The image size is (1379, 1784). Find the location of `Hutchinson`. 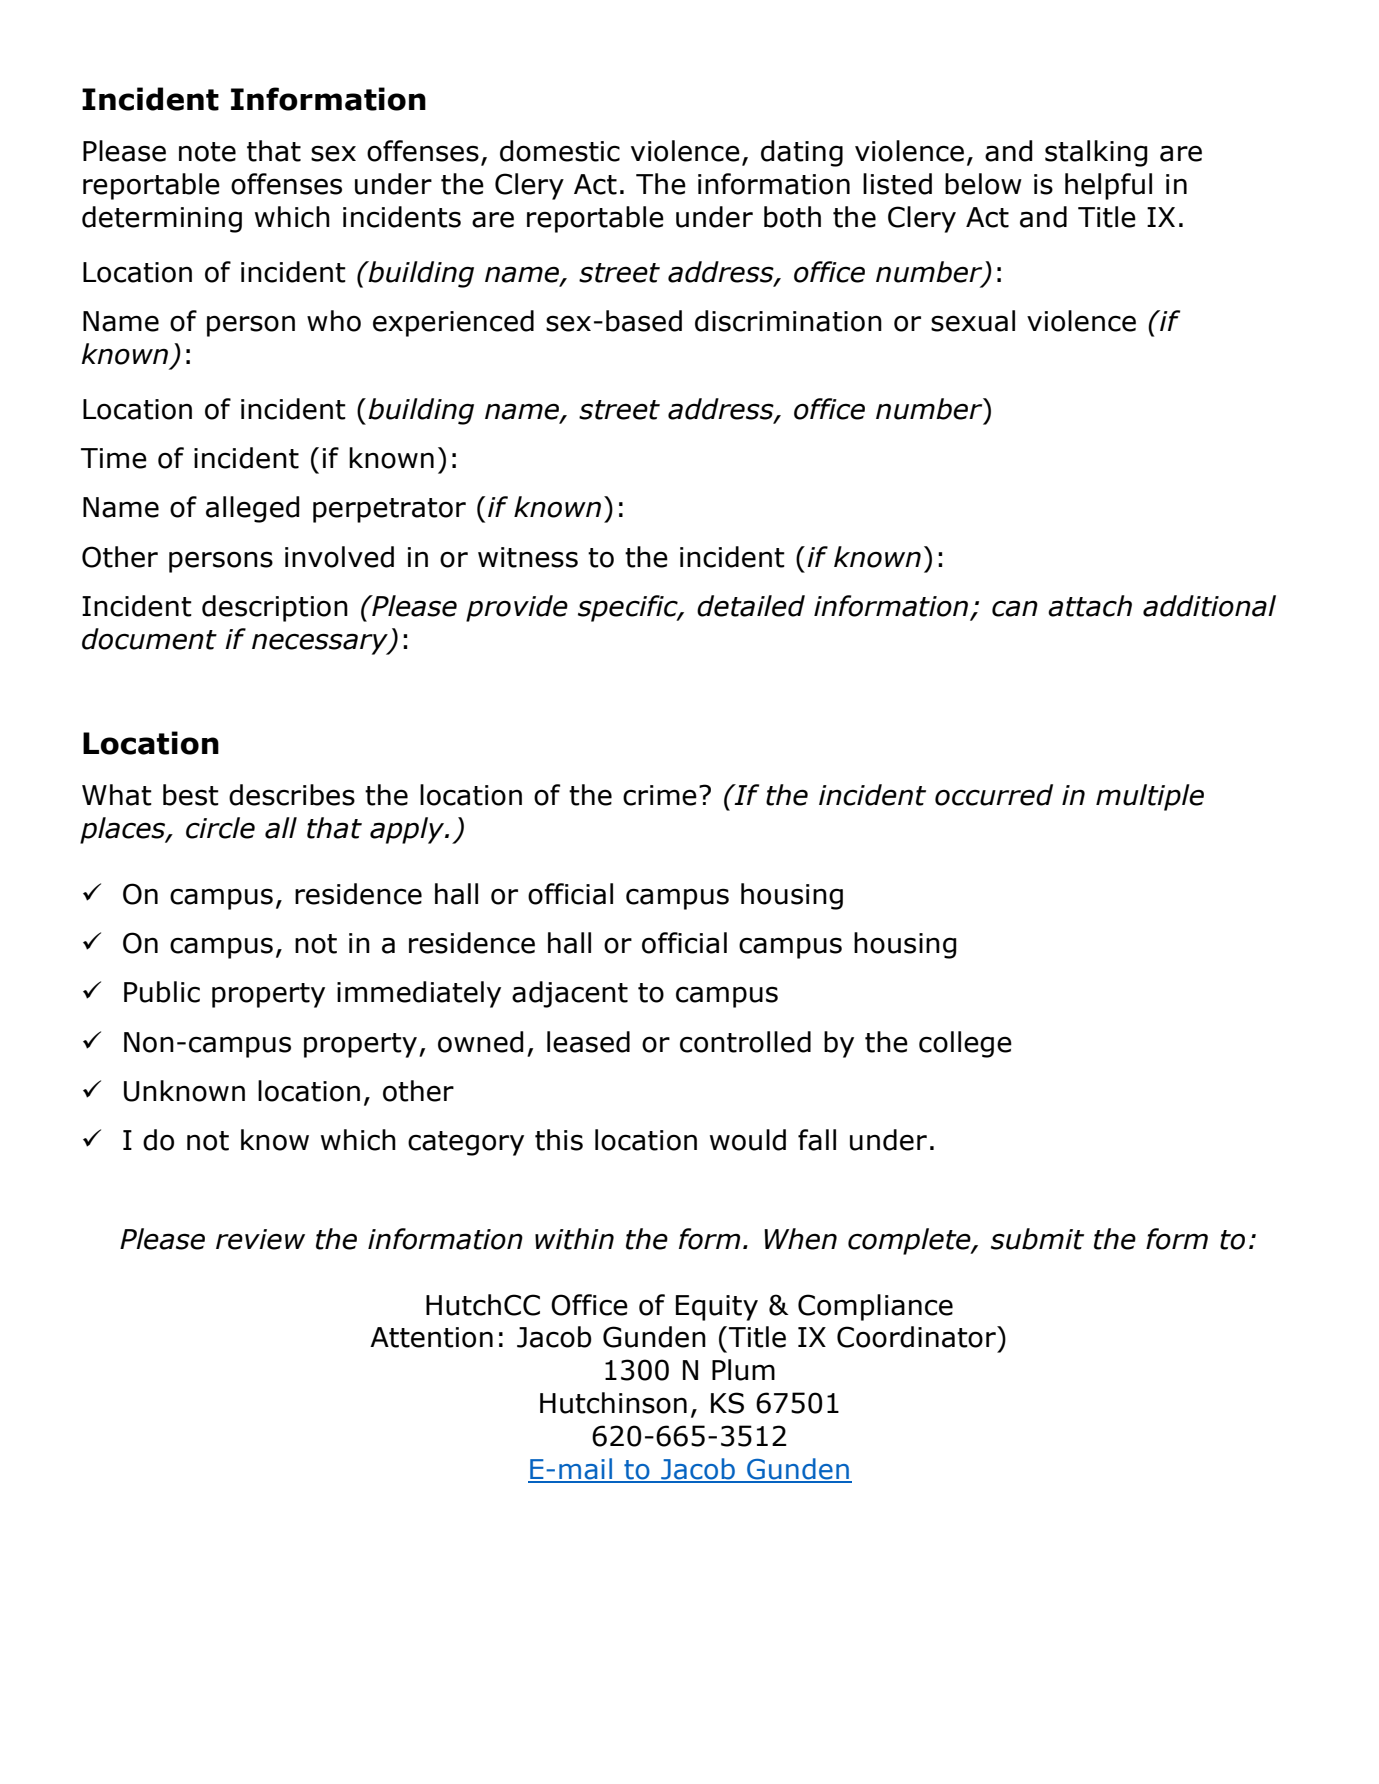

Hutchinson is located at coordinates (613, 1403).
